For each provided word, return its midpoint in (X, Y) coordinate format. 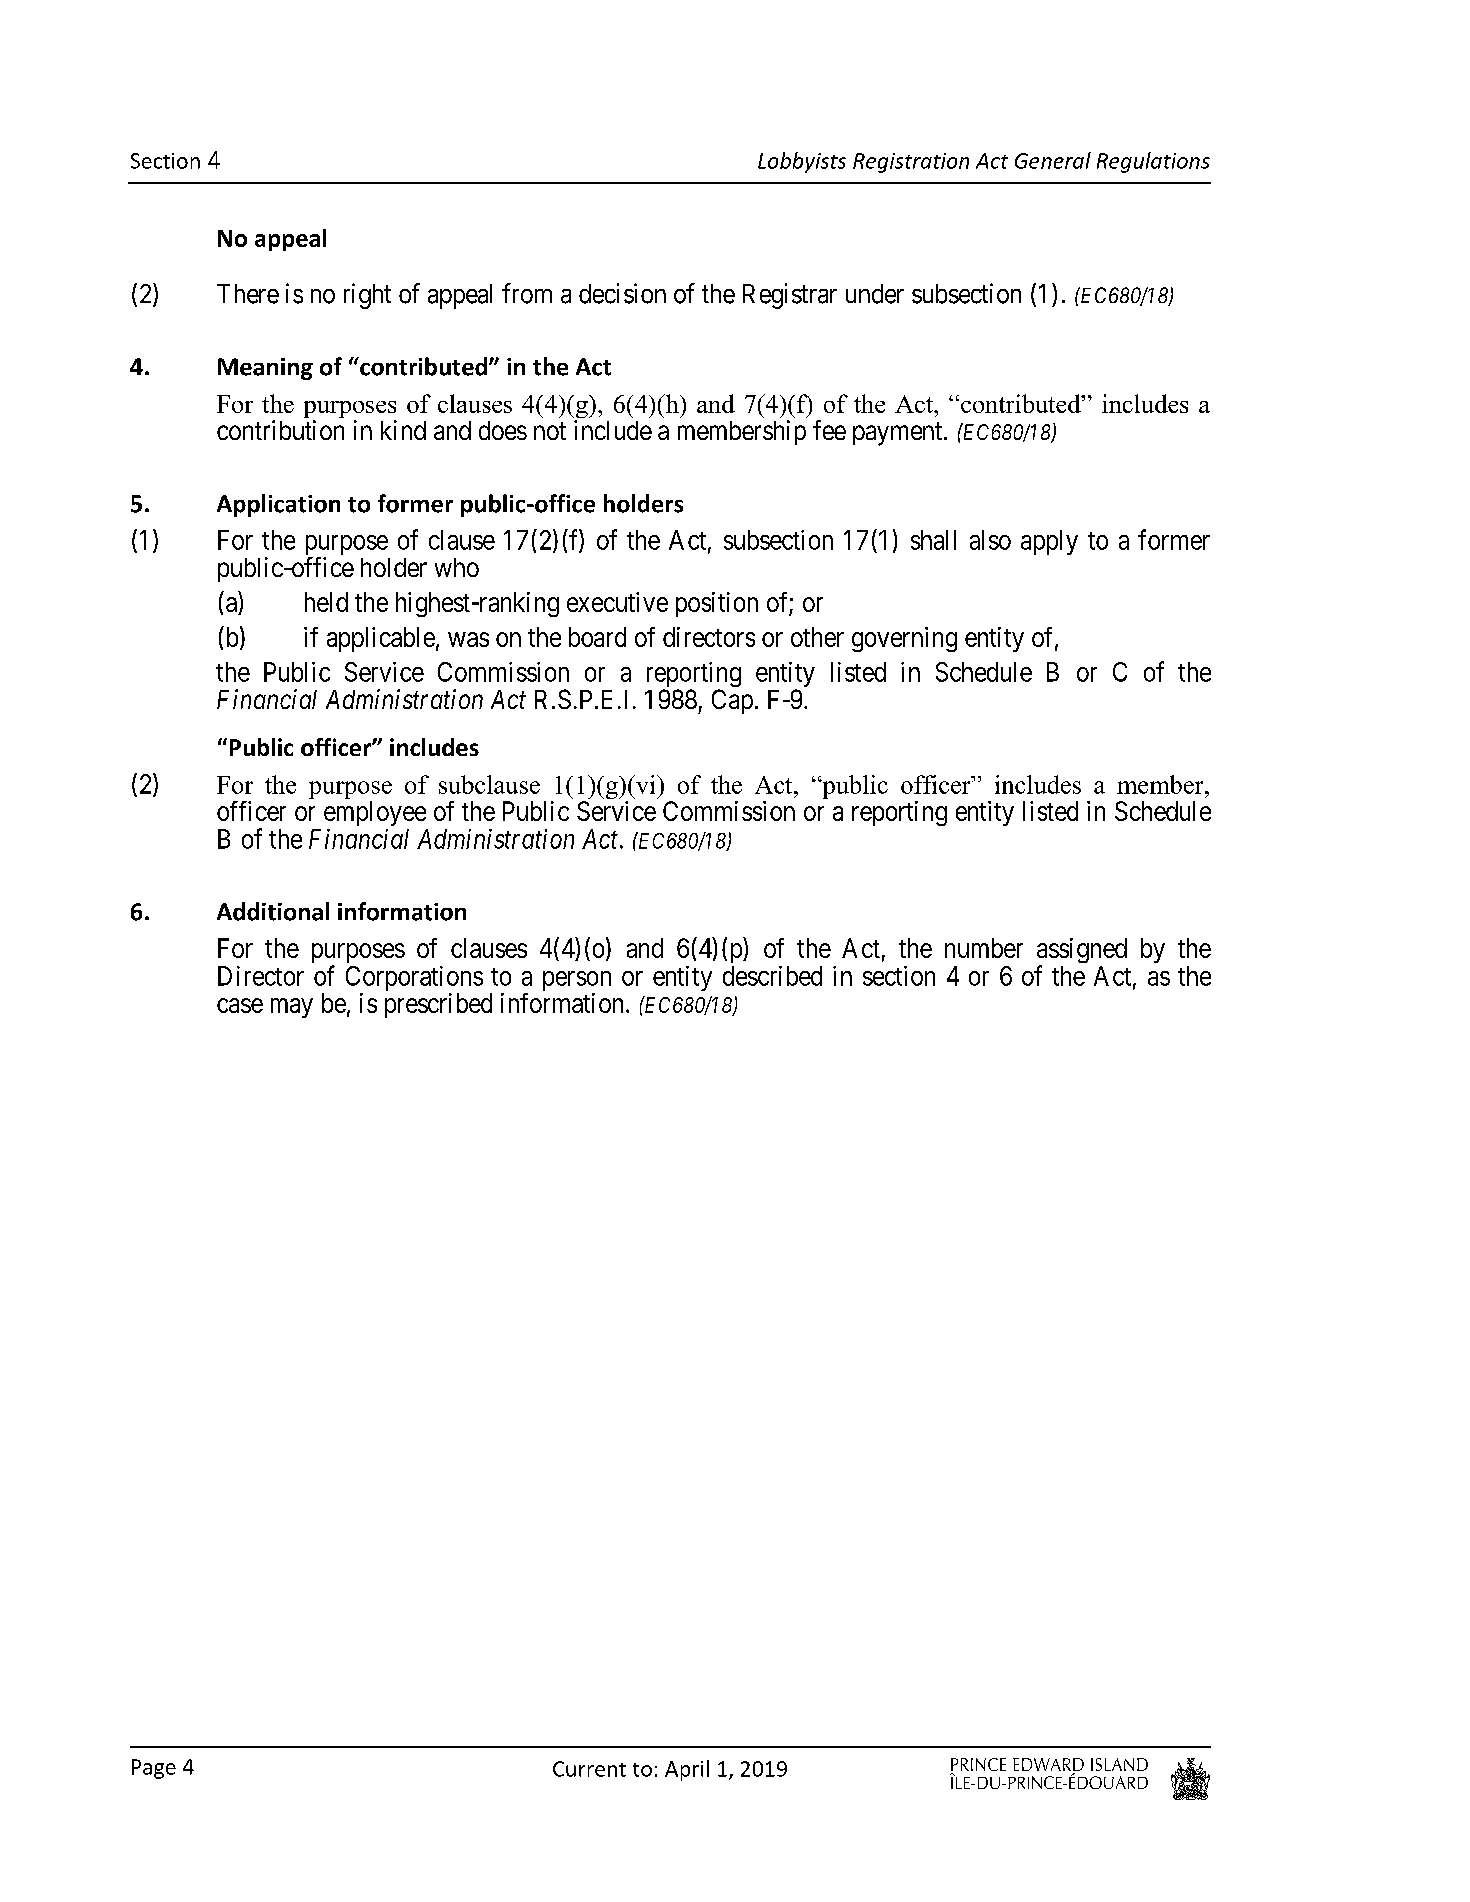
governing (904, 639)
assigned (1082, 952)
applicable (381, 639)
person (577, 982)
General (1053, 160)
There (248, 294)
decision (622, 293)
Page (154, 1769)
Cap (732, 701)
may (292, 1008)
